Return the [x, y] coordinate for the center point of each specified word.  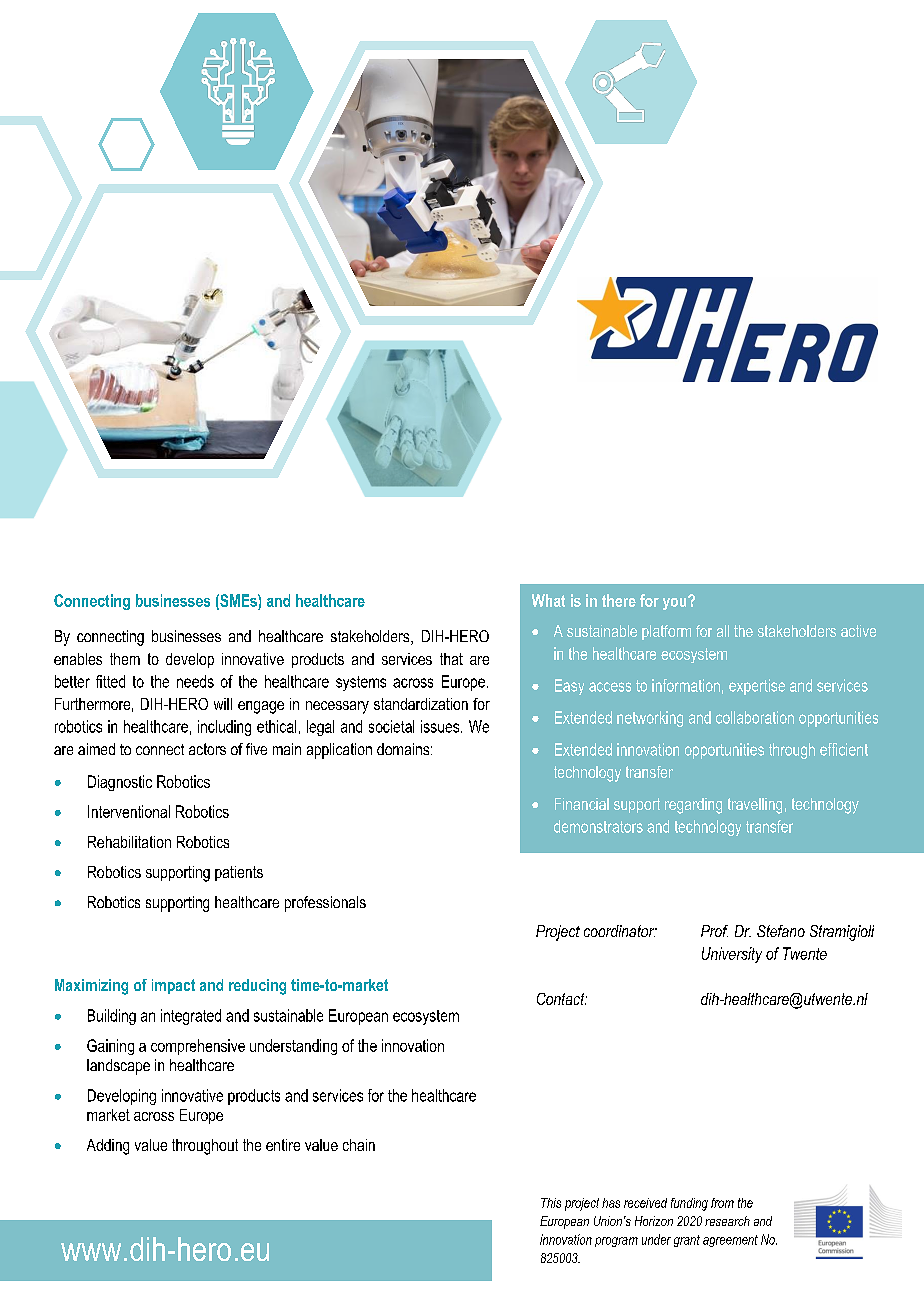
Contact [562, 999]
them [125, 659]
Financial [582, 804]
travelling [755, 806]
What [548, 600]
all [723, 631]
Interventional [129, 811]
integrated [191, 1017]
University [732, 955]
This [551, 1203]
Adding [108, 1147]
